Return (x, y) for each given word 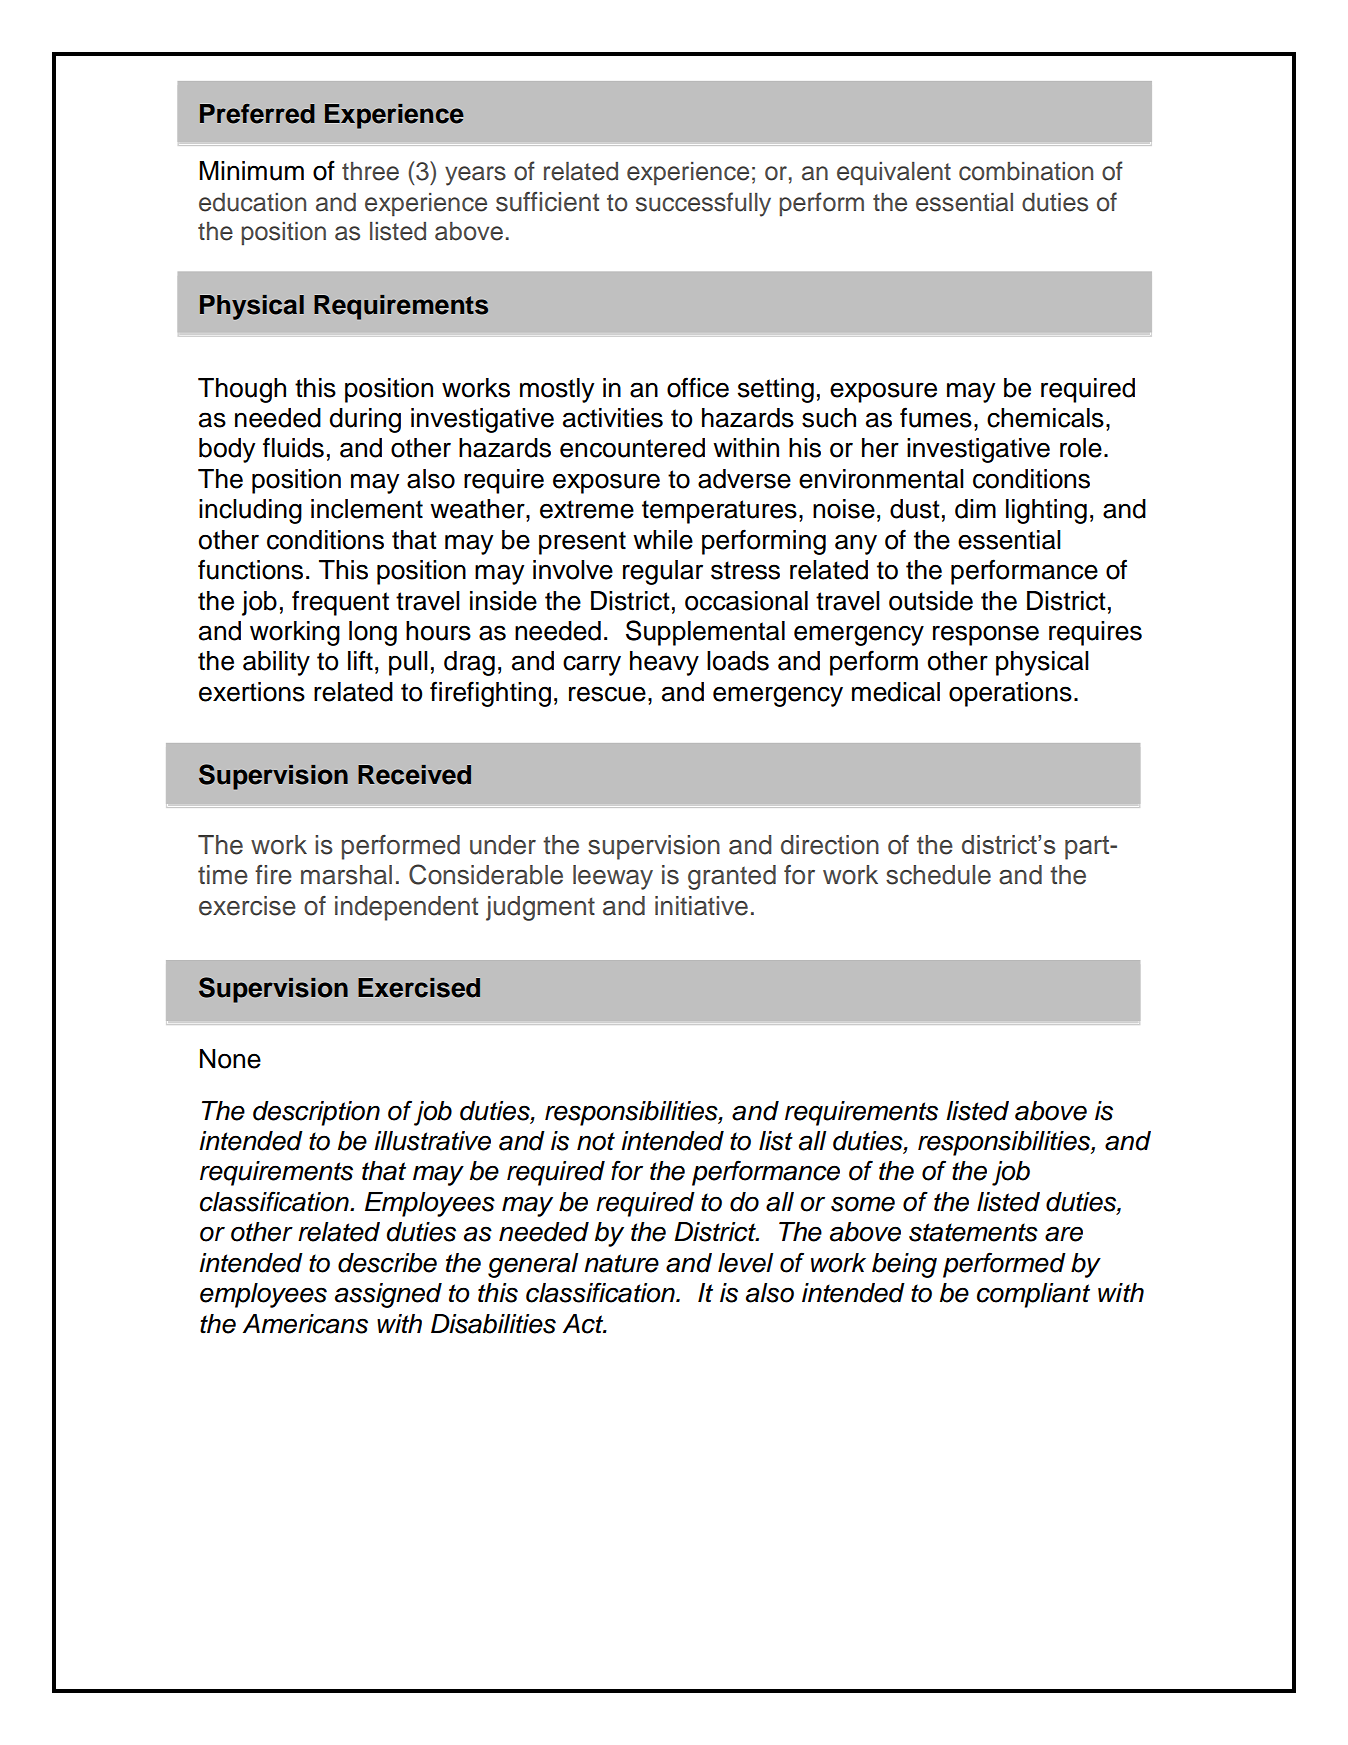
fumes (936, 417)
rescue (607, 694)
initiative (701, 906)
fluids (293, 447)
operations (1010, 694)
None (230, 1059)
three (370, 171)
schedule (938, 875)
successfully (703, 204)
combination (1026, 171)
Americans (305, 1324)
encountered (632, 448)
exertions (252, 692)
